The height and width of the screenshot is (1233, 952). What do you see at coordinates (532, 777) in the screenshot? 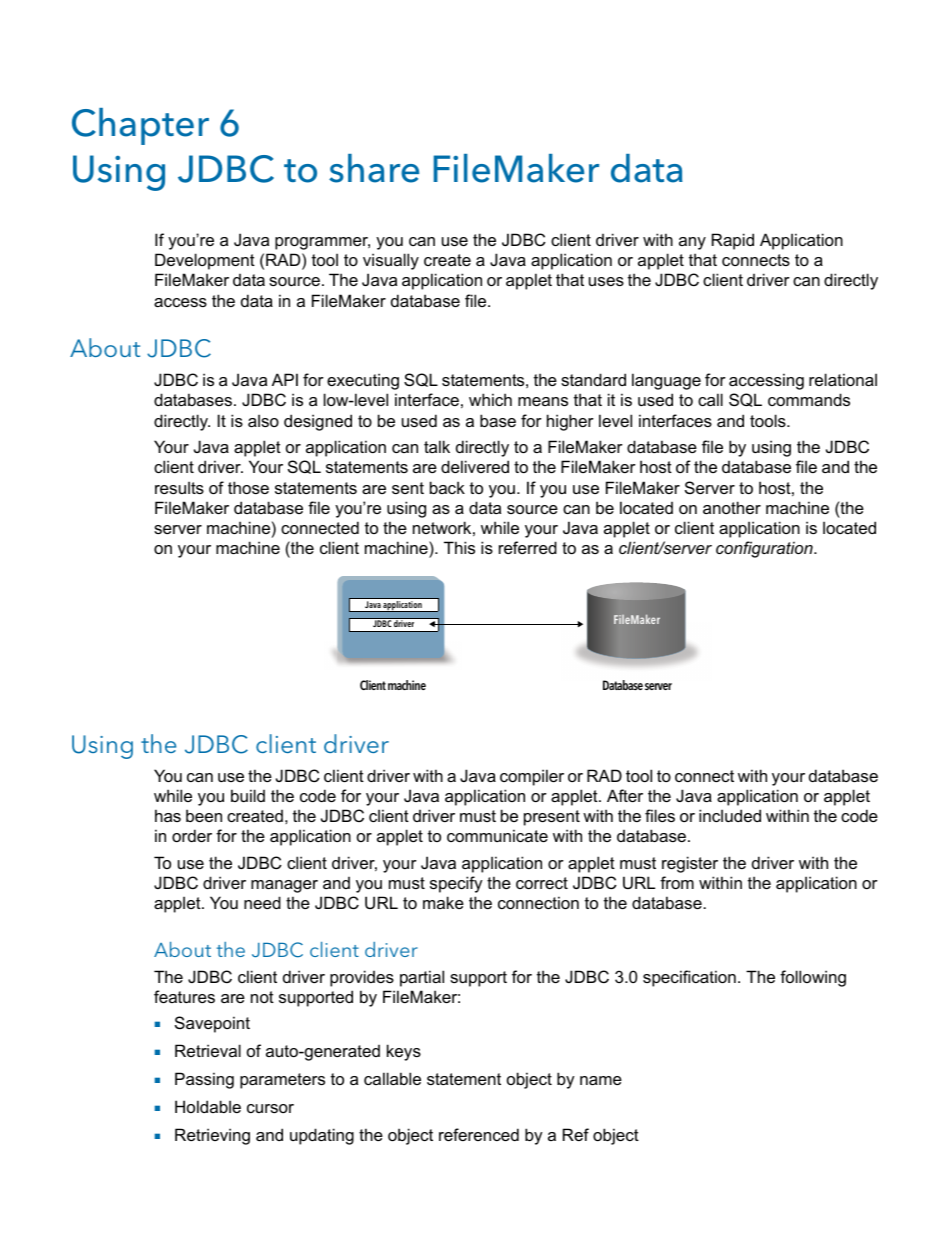
I see `compiler` at bounding box center [532, 777].
